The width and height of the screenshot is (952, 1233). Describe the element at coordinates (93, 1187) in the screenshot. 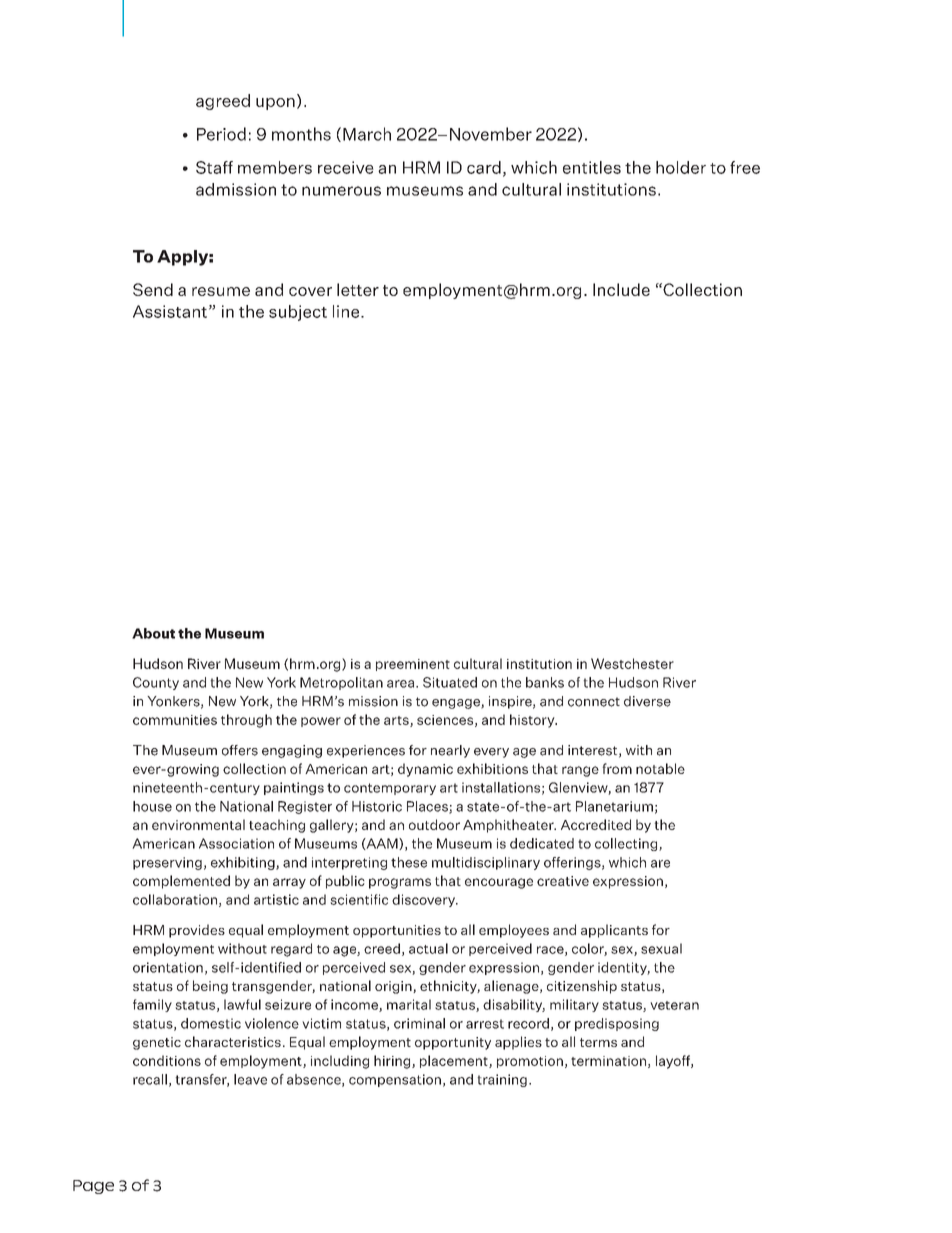

I see `Page` at that location.
